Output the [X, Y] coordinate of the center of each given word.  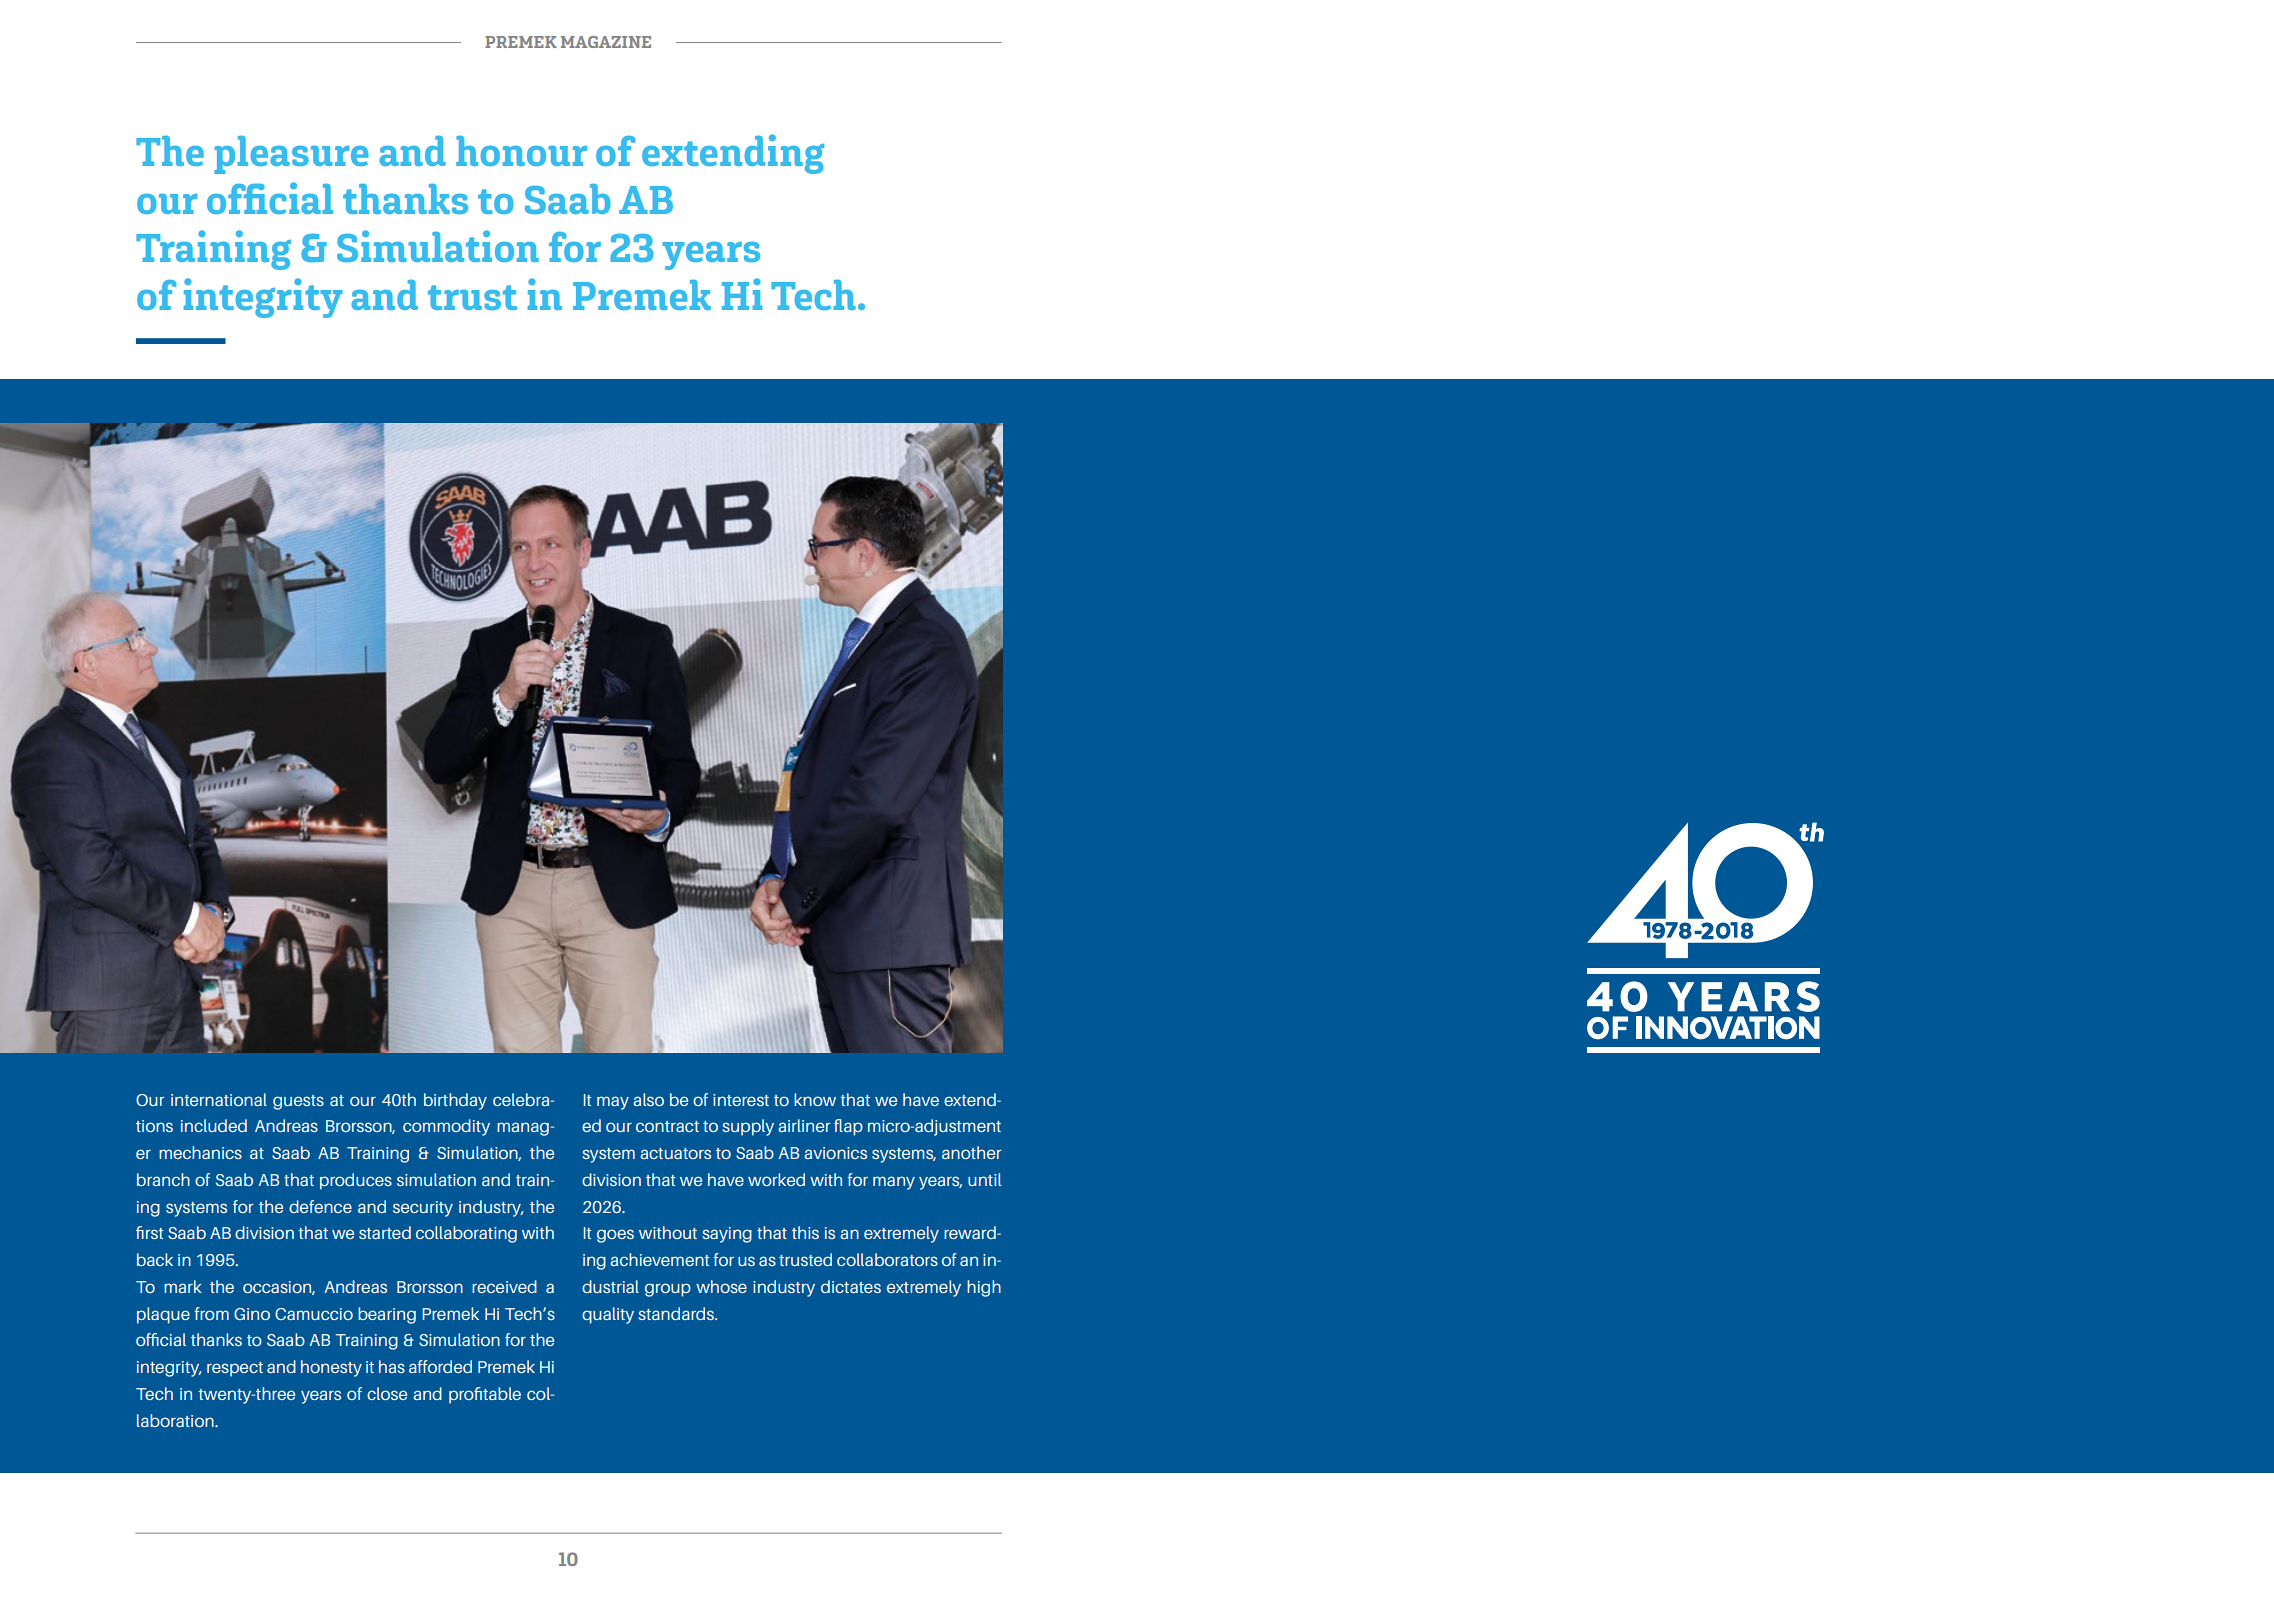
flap [848, 1127]
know [815, 1099]
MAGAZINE [606, 42]
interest [741, 1100]
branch [163, 1179]
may [613, 1103]
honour [521, 151]
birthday [455, 1101]
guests [298, 1102]
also [648, 1099]
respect [235, 1369]
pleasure [291, 154]
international [219, 1099]
